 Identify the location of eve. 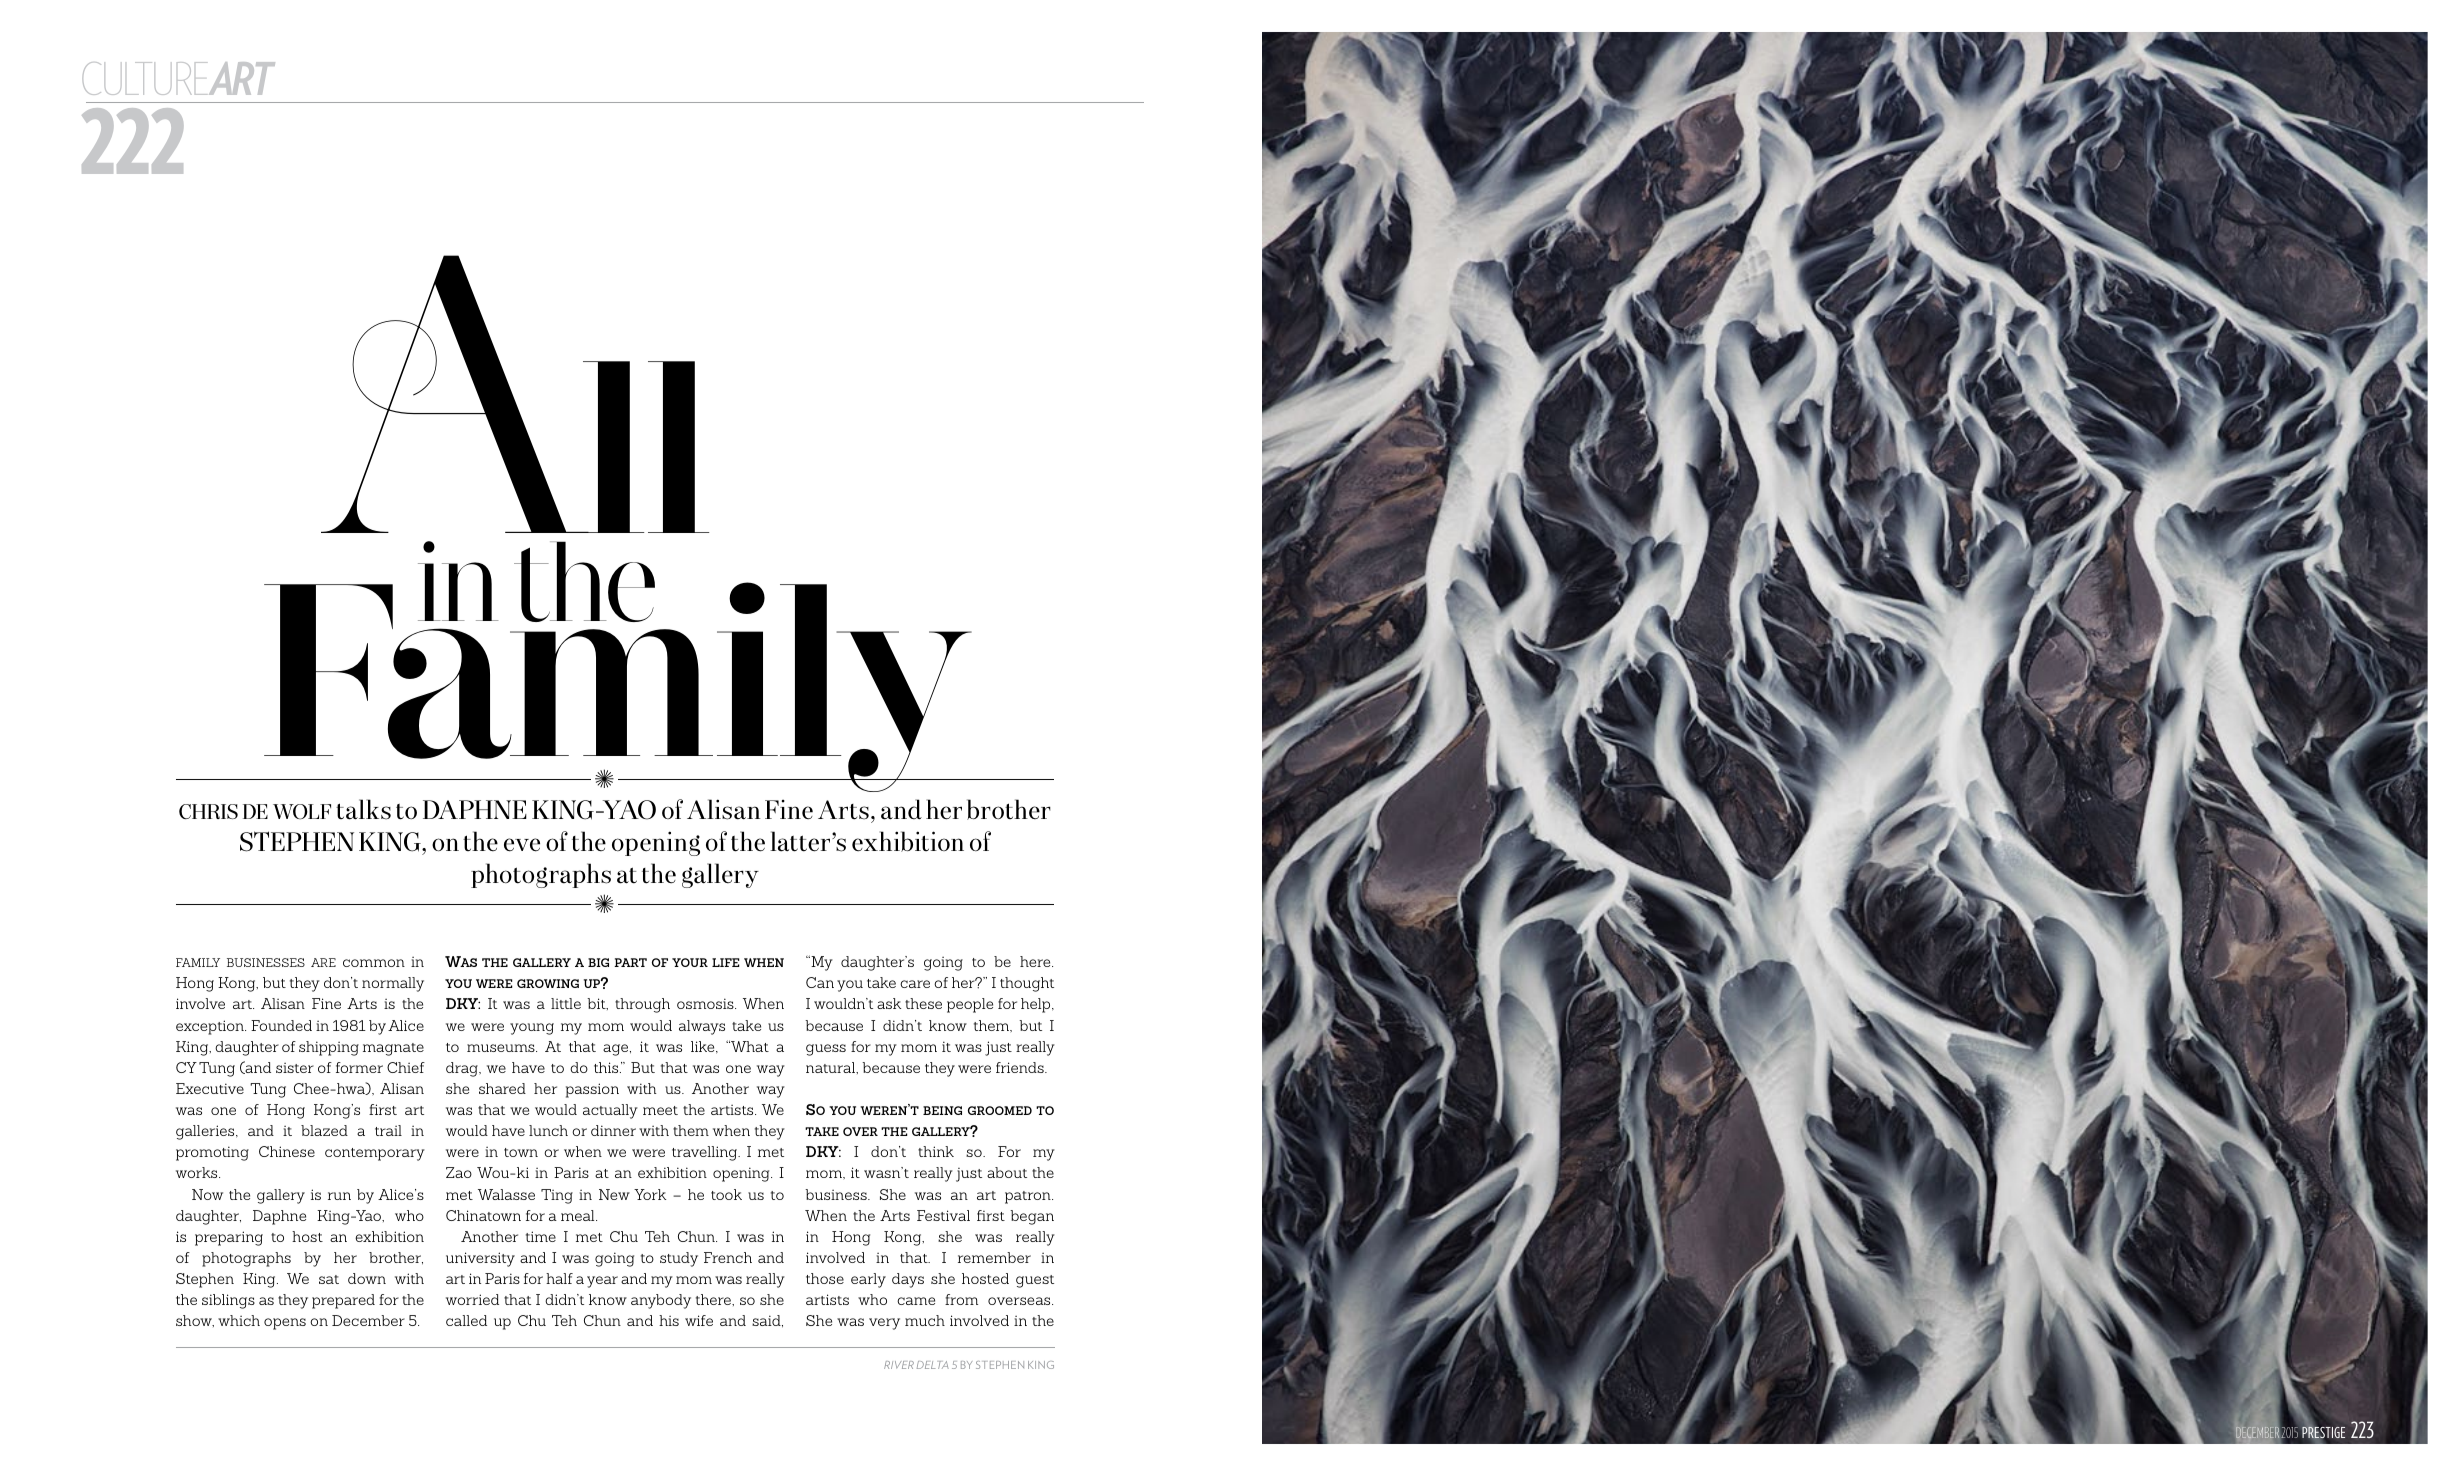
(522, 845).
